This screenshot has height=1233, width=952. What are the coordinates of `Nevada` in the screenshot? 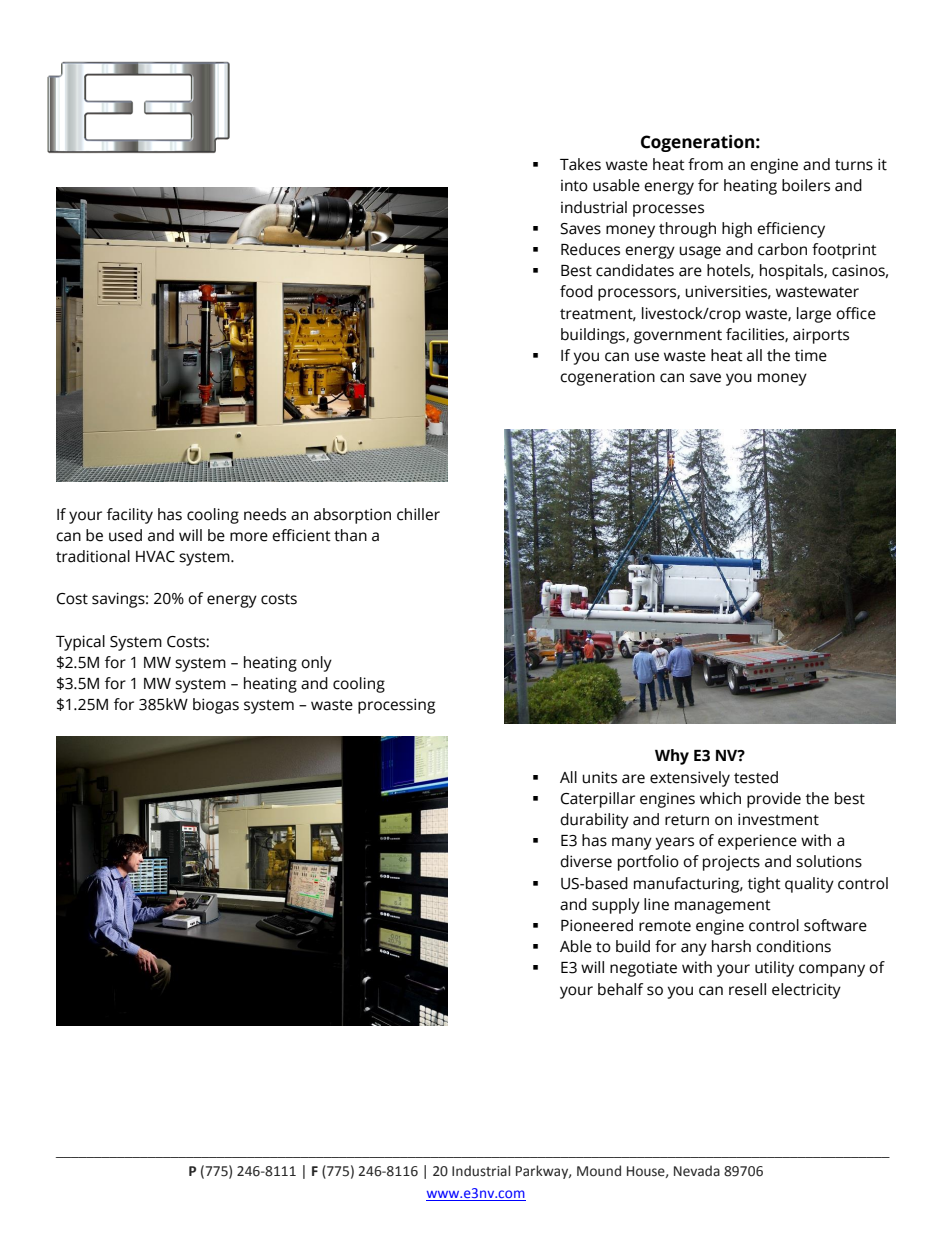 It's located at (697, 1171).
